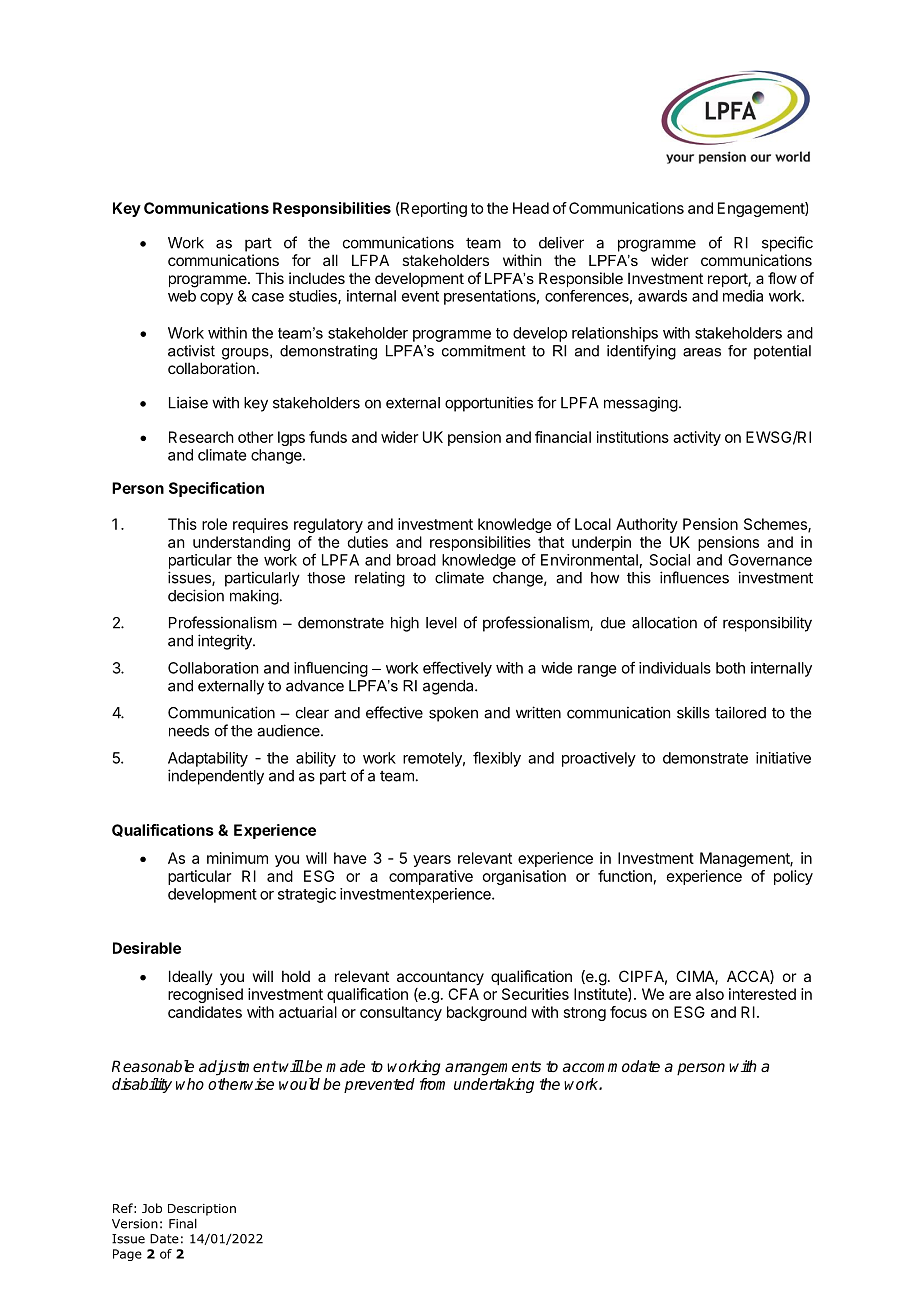 This image has height=1307, width=924. Describe the element at coordinates (182, 296) in the image. I see `web` at that location.
